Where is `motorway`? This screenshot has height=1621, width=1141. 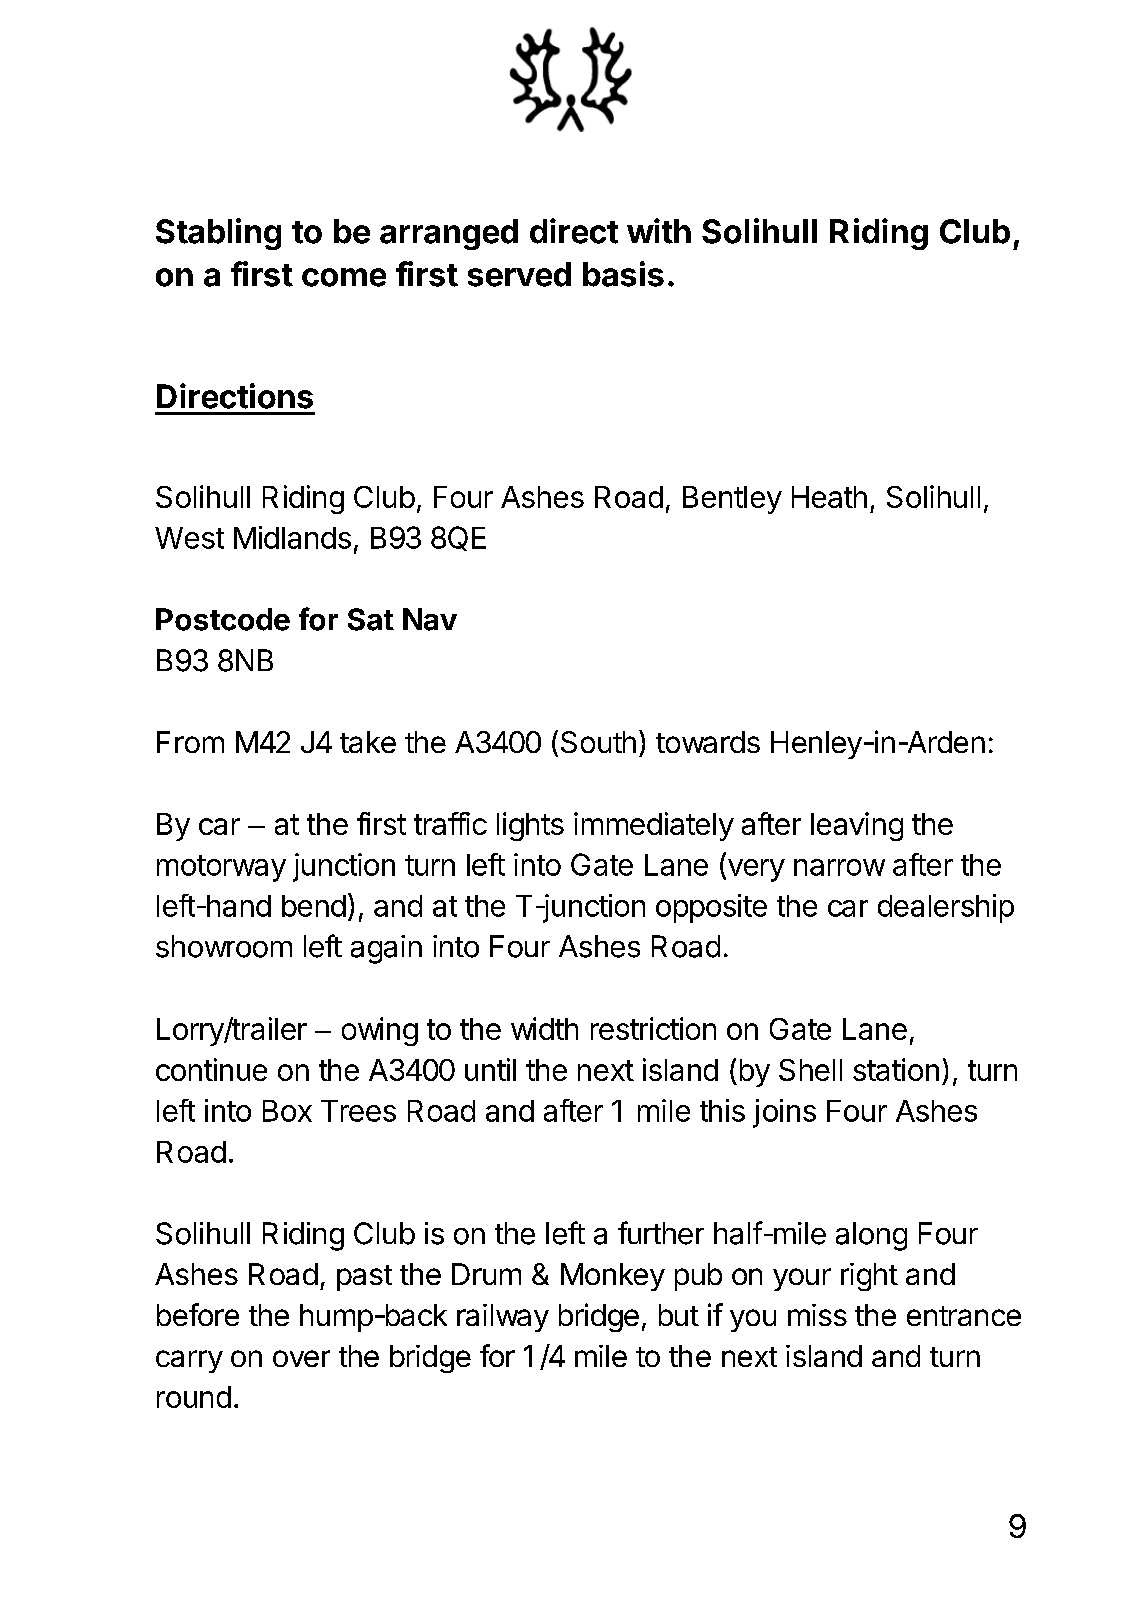 motorway is located at coordinates (221, 868).
